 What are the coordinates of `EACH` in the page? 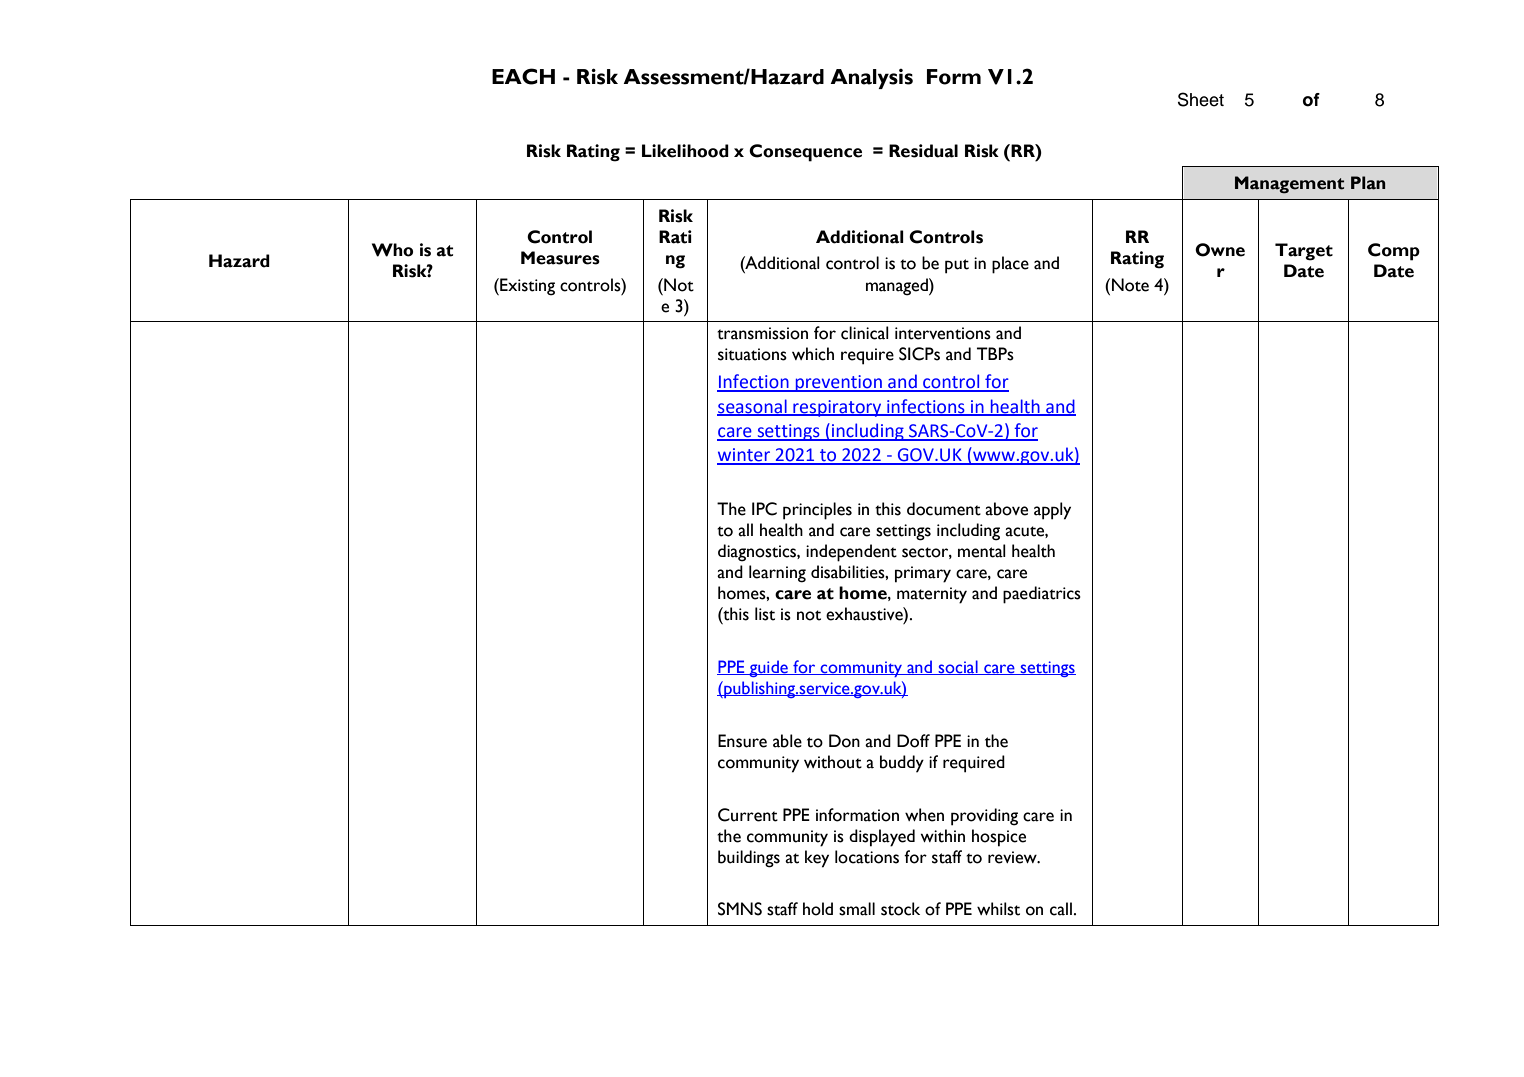 It's located at (523, 76).
